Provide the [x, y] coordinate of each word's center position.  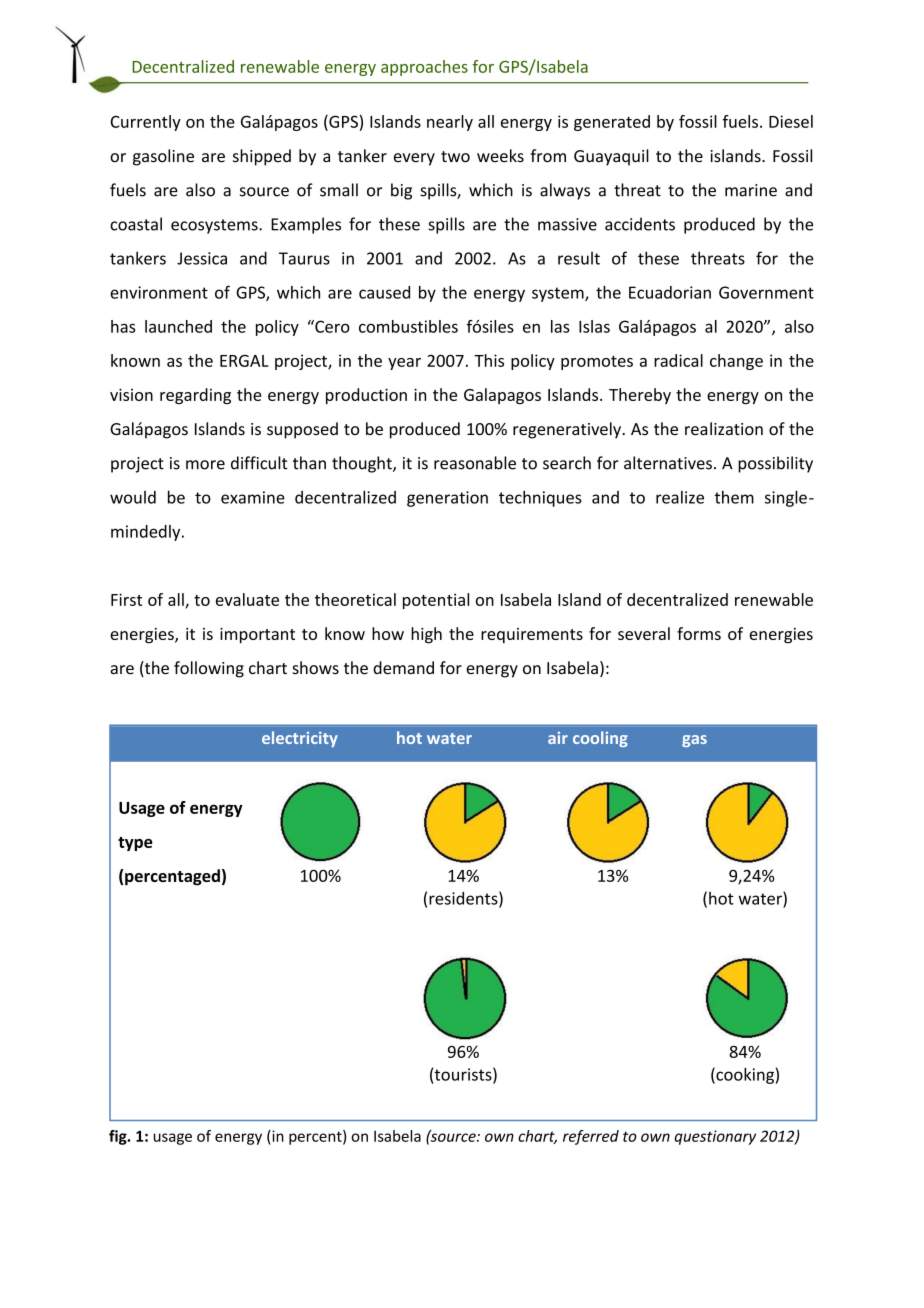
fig [119, 1137]
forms [699, 633]
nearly [450, 123]
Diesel [791, 121]
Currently [146, 123]
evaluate [247, 599]
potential [436, 601]
